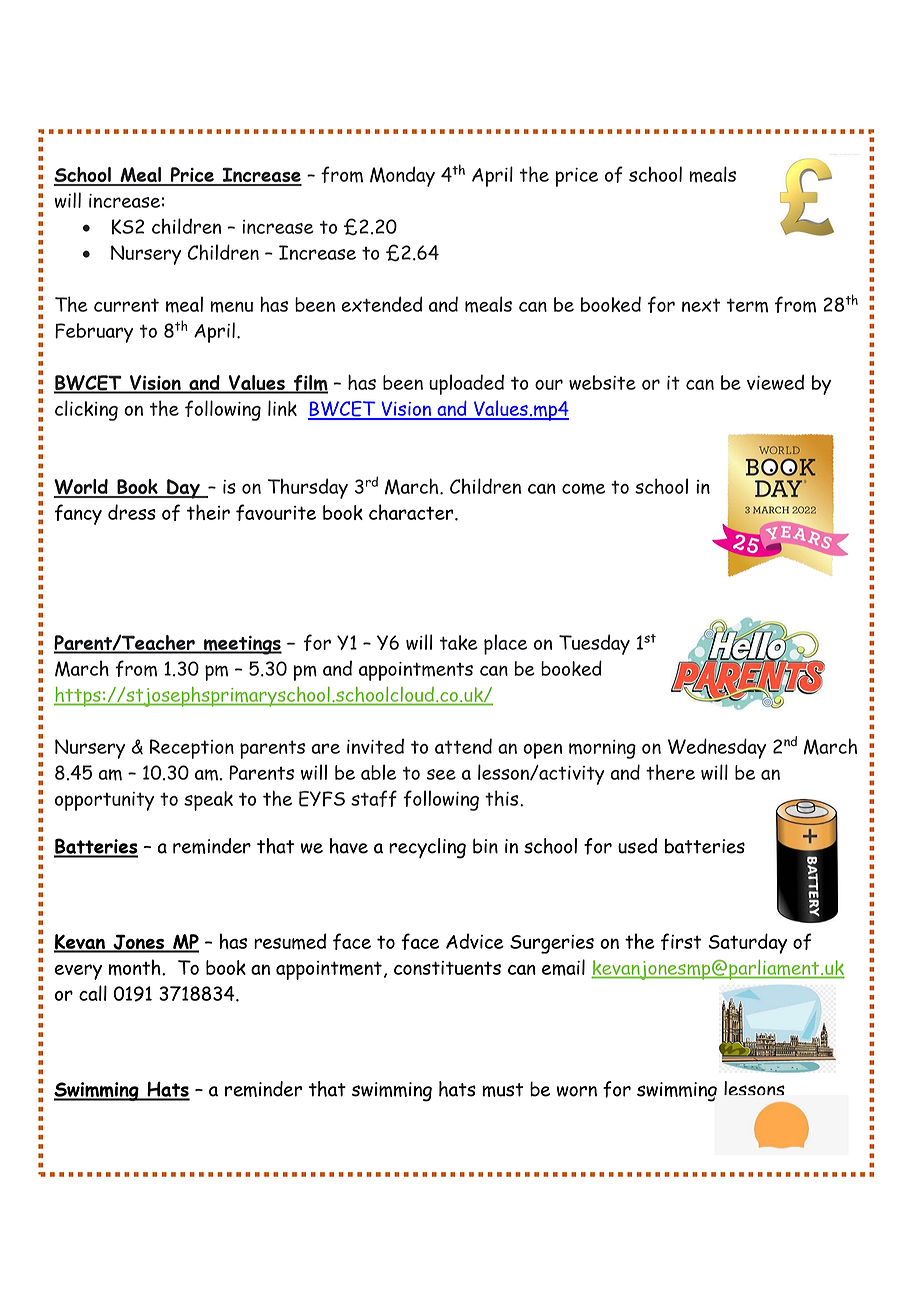  What do you see at coordinates (402, 176) in the page?
I see `Monday` at bounding box center [402, 176].
